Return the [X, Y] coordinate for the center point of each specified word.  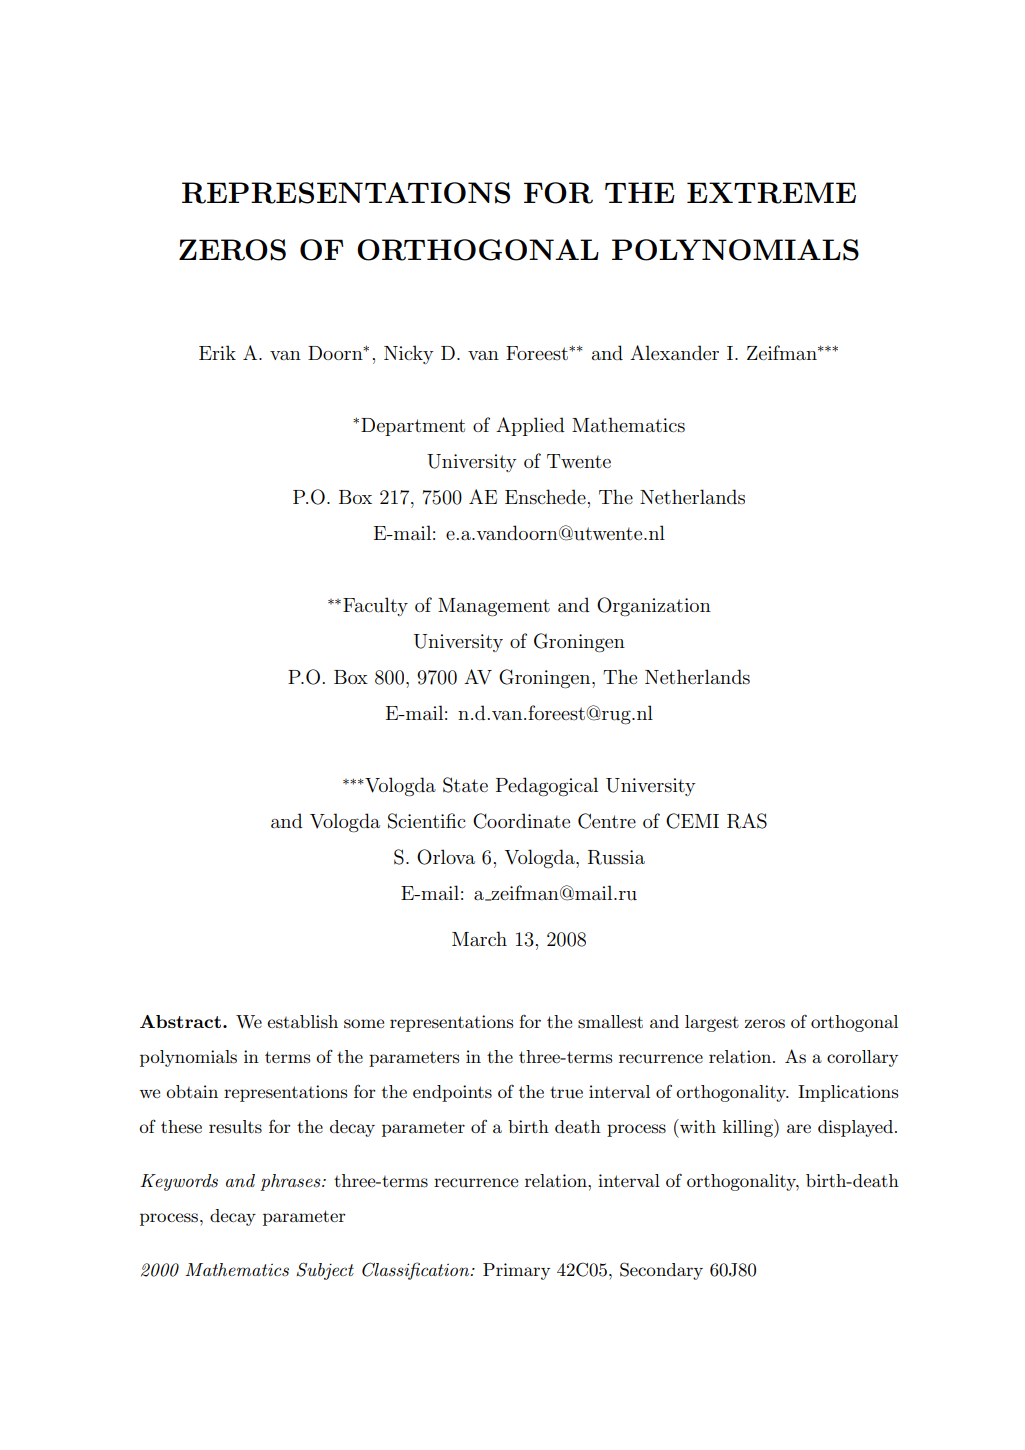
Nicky [409, 354]
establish [302, 1022]
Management [494, 607]
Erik [217, 352]
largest [712, 1023]
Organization [654, 606]
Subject [325, 1271]
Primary [516, 1271]
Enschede [545, 497]
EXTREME [771, 193]
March [479, 938]
